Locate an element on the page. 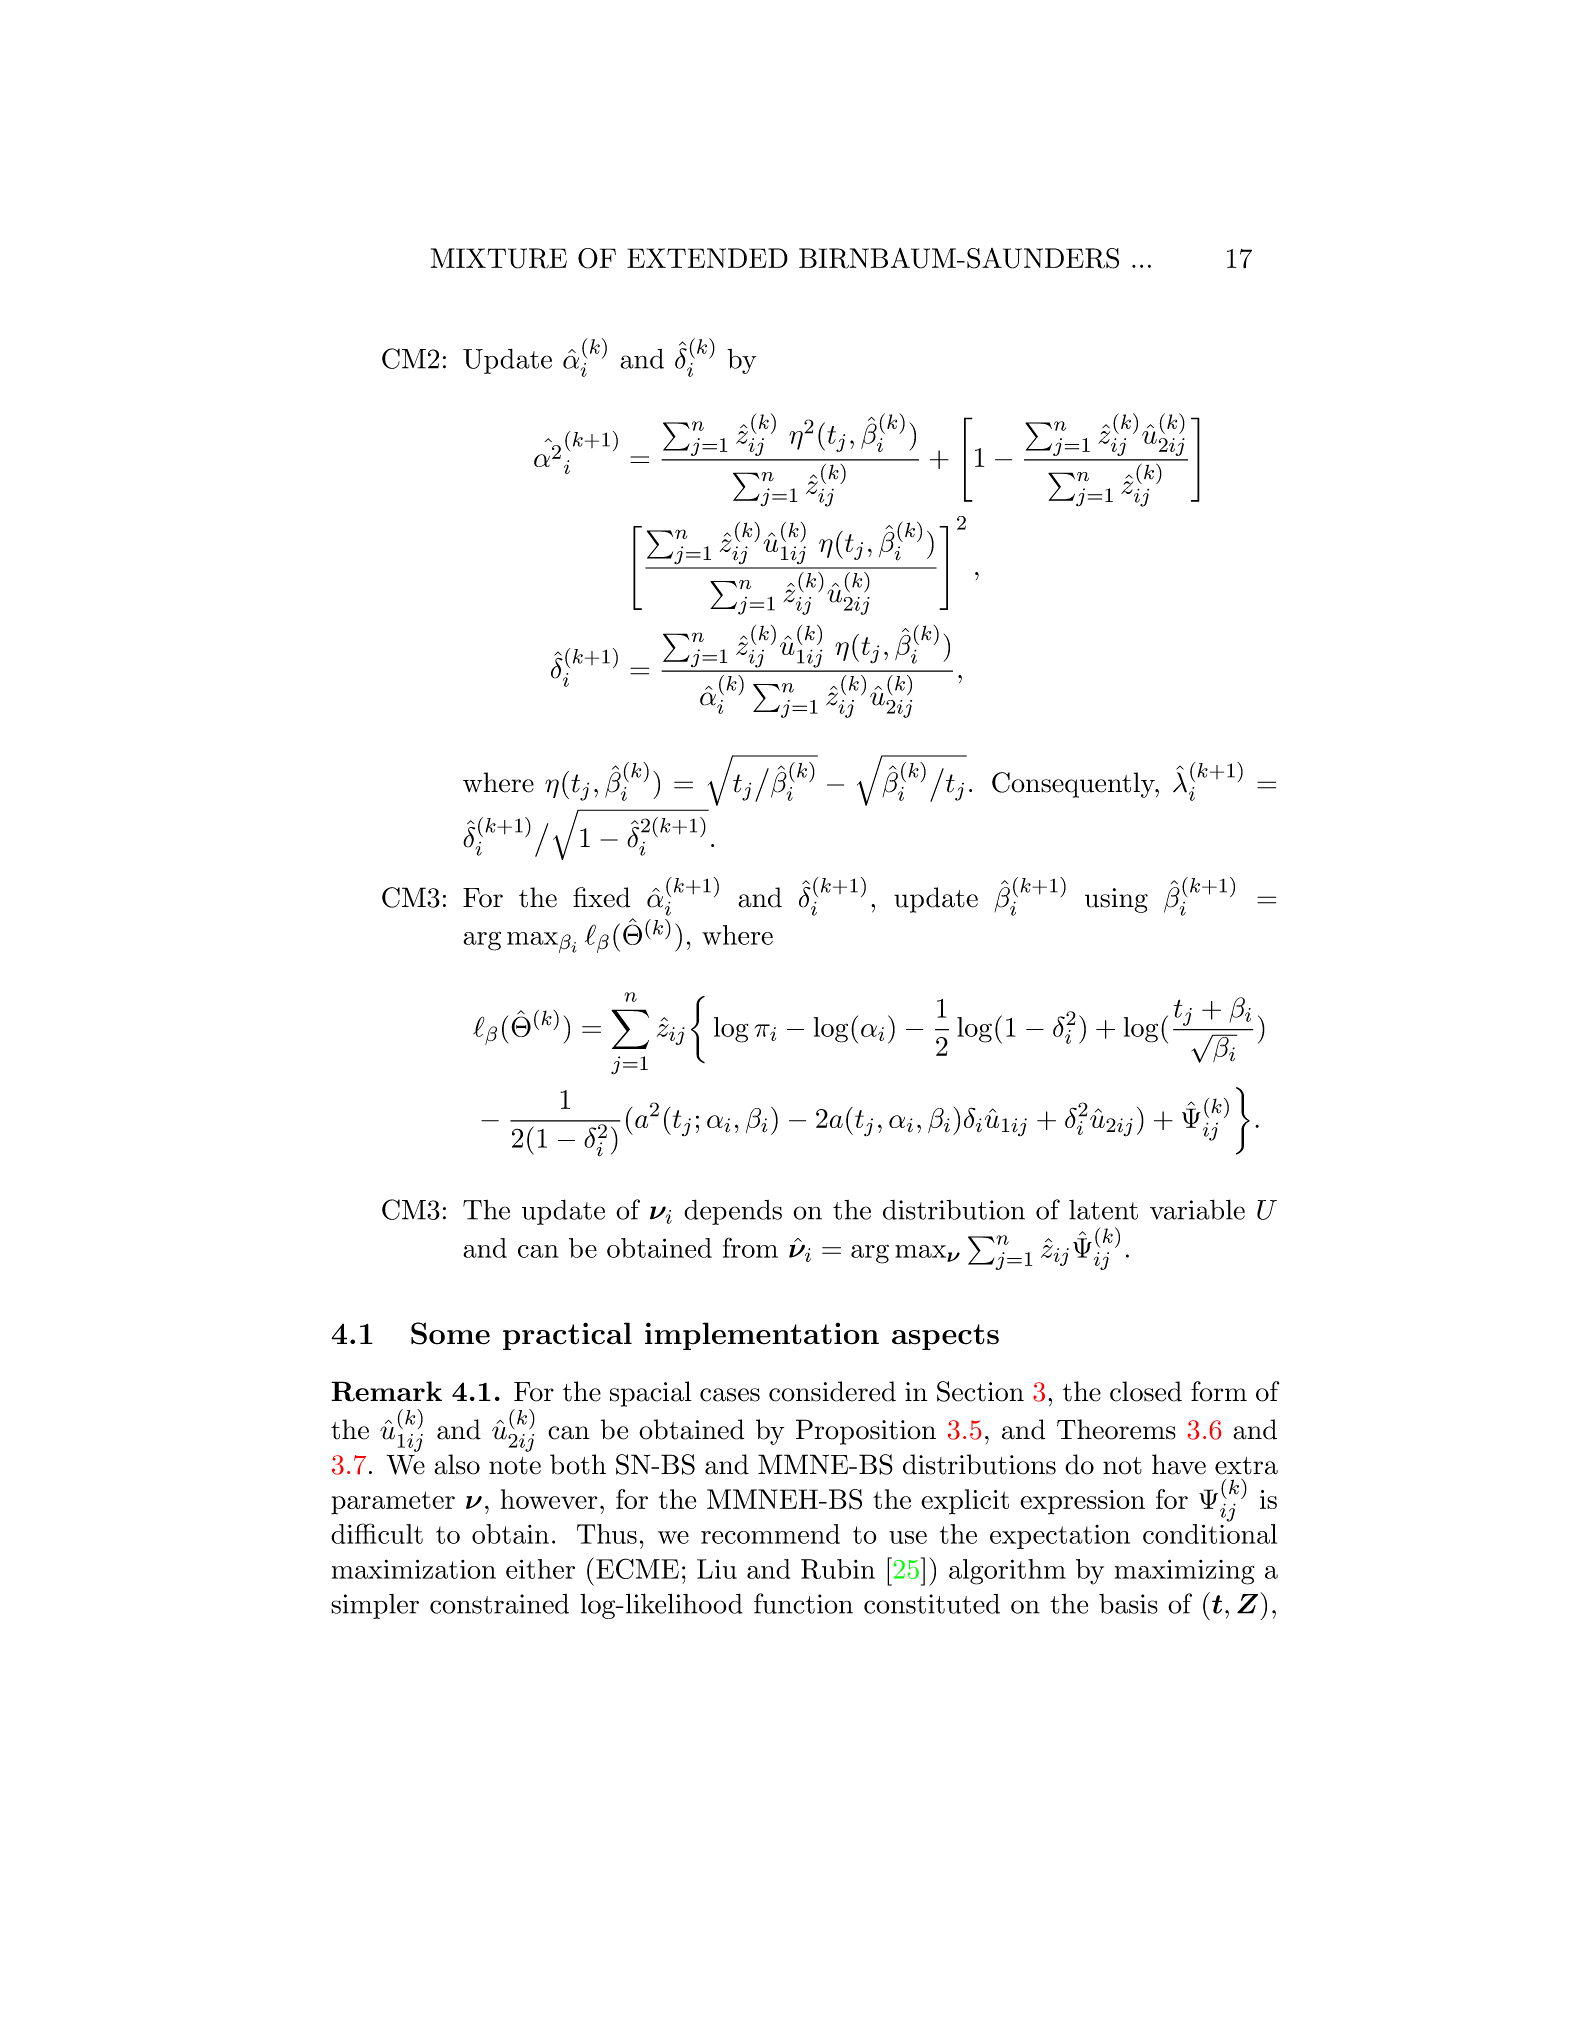  variable is located at coordinates (1197, 1209).
